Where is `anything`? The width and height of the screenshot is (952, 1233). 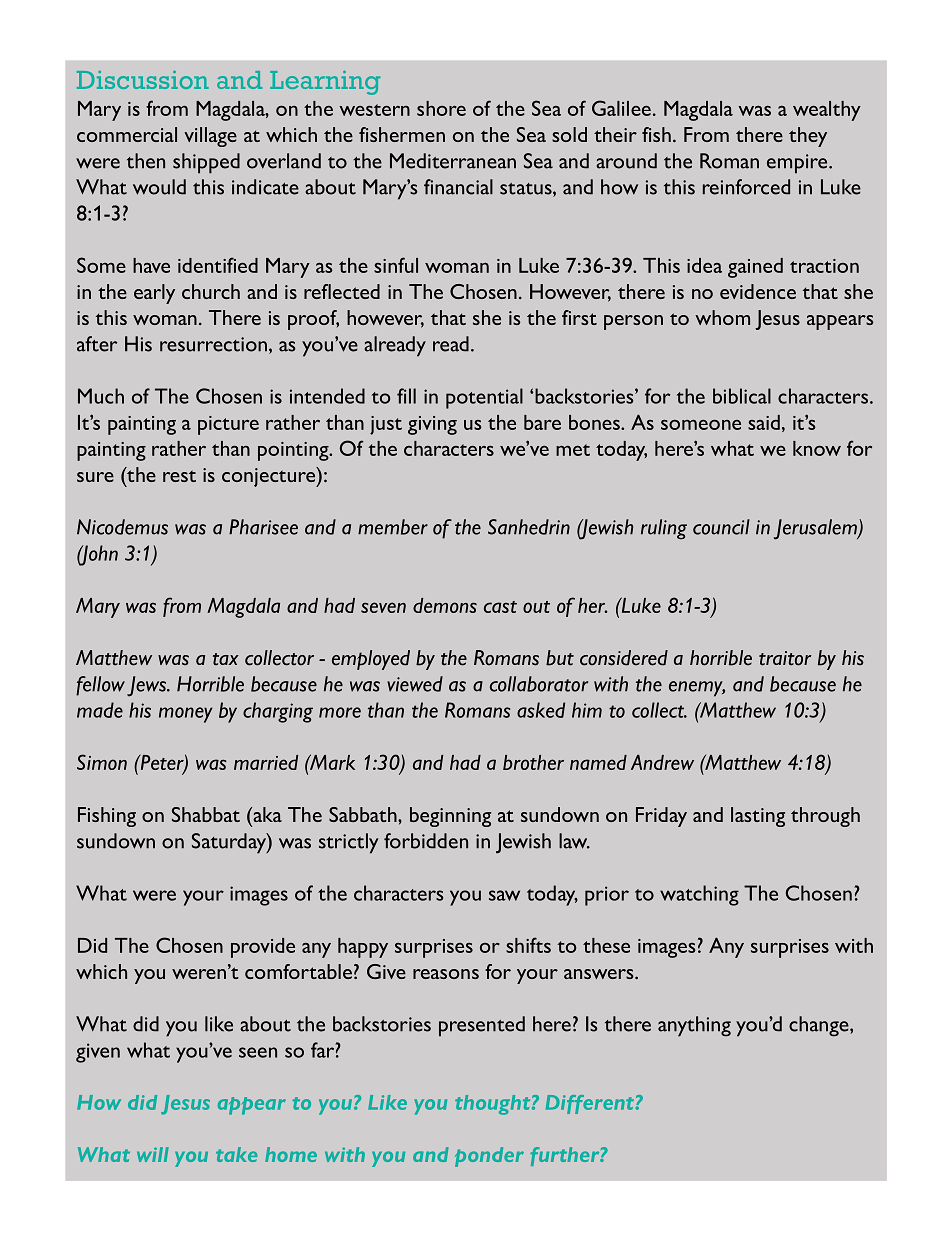
anything is located at coordinates (694, 1026).
